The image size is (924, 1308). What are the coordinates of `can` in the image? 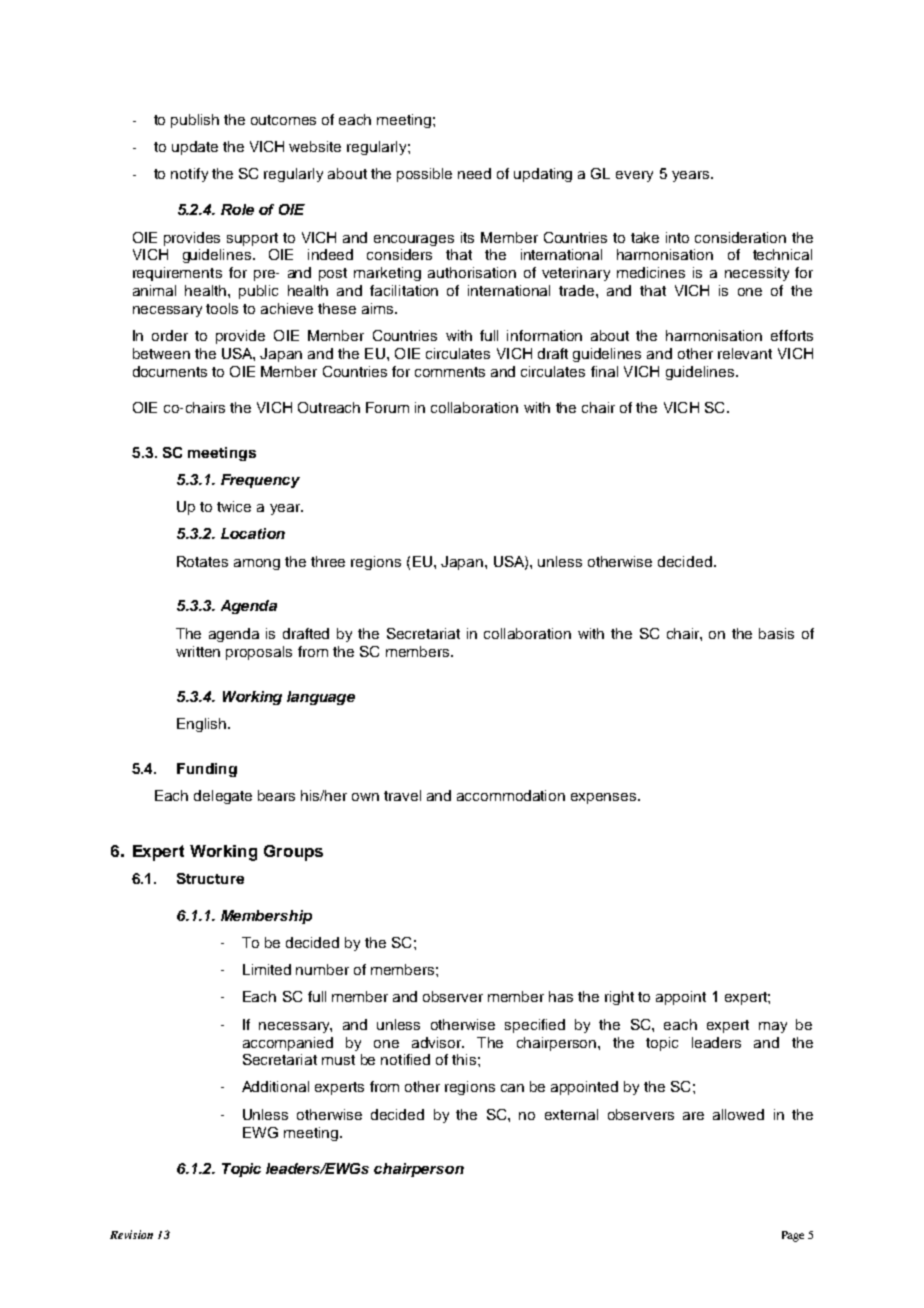 It's located at (512, 1088).
